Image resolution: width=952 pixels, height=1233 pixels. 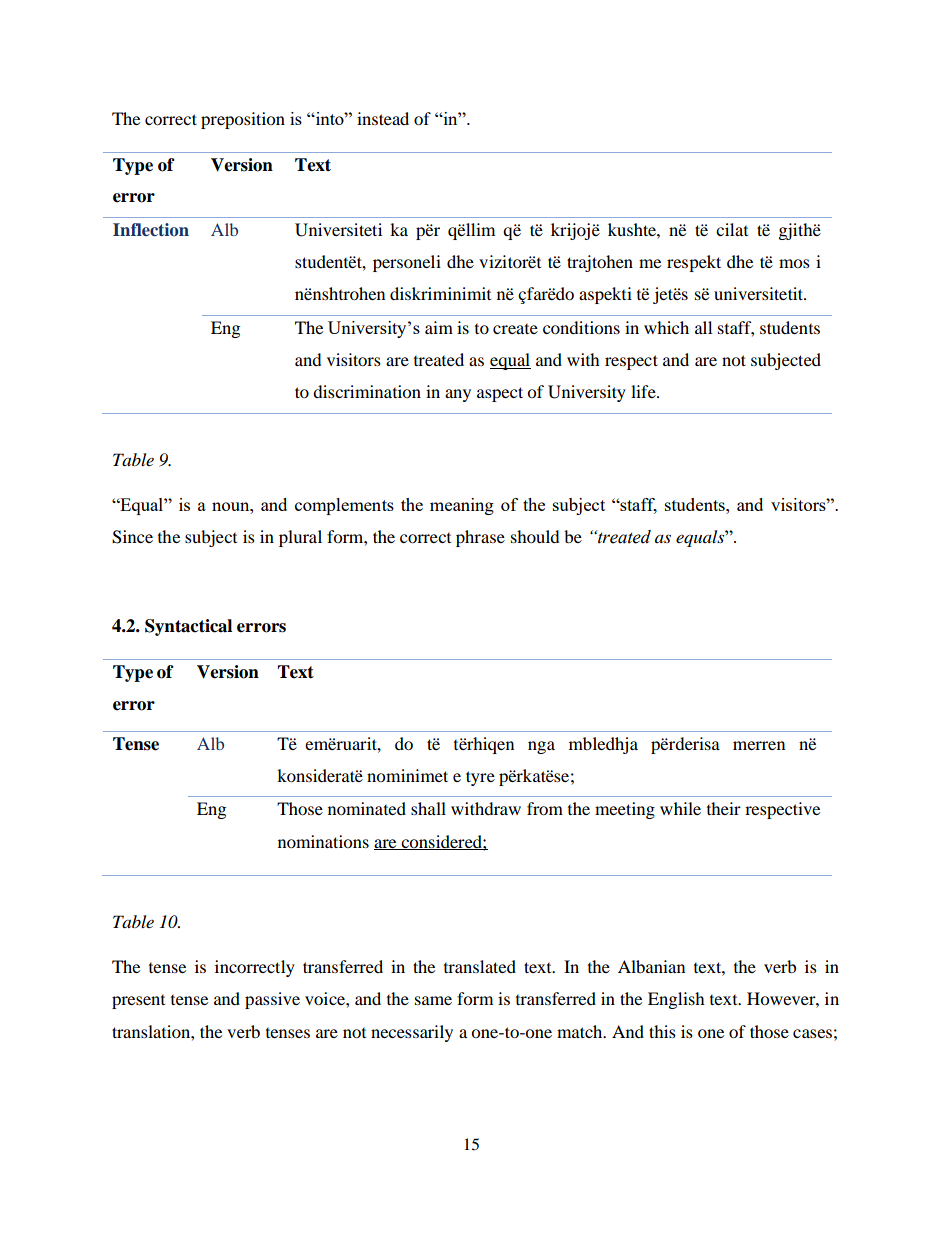 I want to click on instead, so click(x=383, y=118).
